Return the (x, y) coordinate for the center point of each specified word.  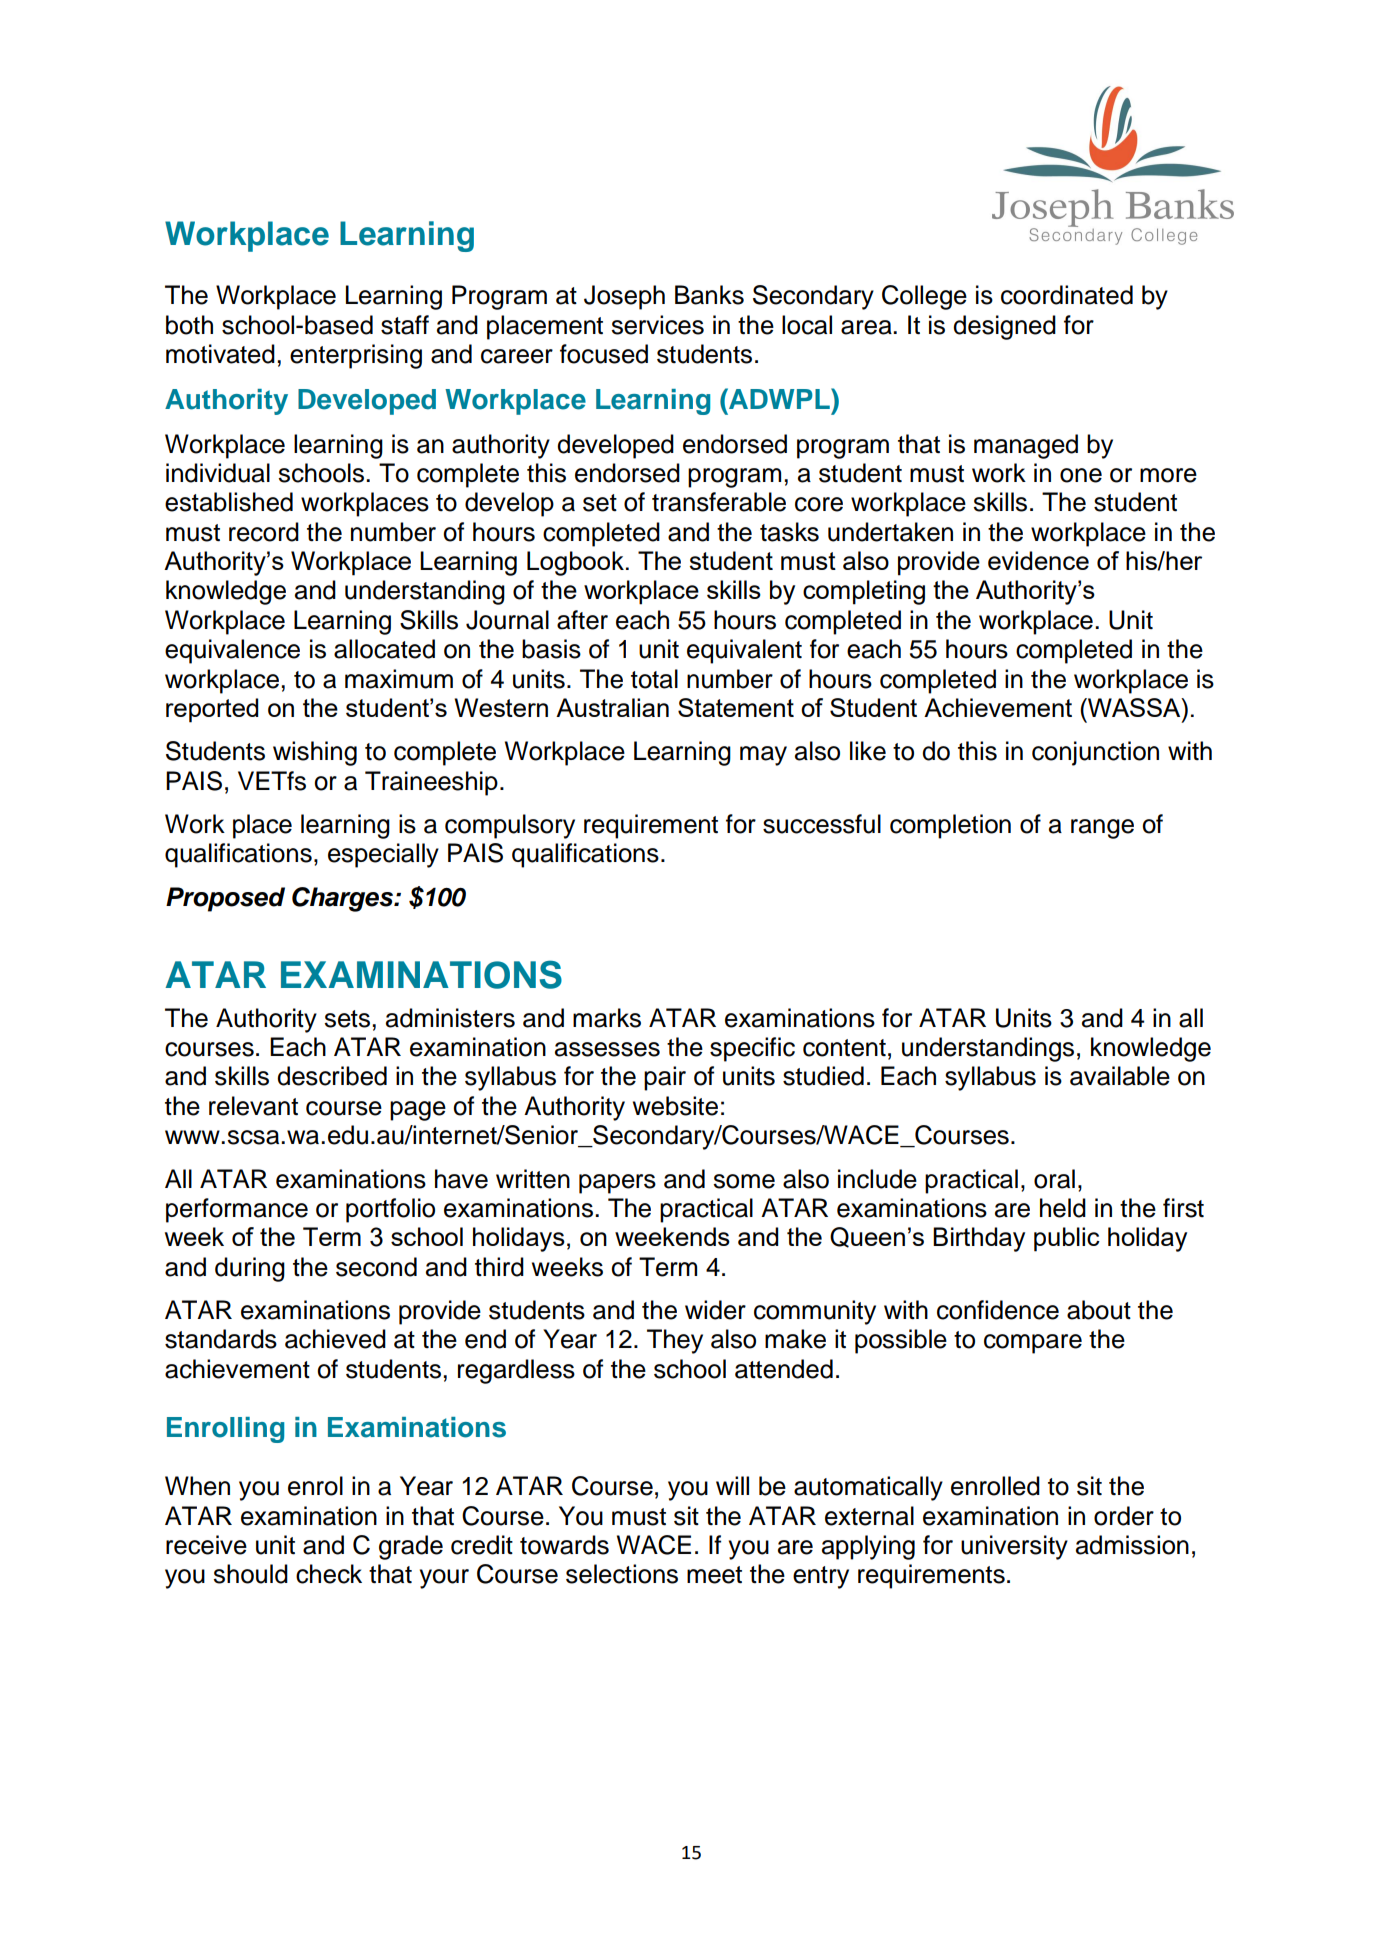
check (329, 1574)
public (1067, 1239)
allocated (384, 649)
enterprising (356, 356)
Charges (344, 899)
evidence (1038, 560)
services (657, 325)
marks (607, 1018)
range (1102, 829)
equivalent (744, 651)
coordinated (1067, 295)
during (250, 1269)
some (744, 1181)
